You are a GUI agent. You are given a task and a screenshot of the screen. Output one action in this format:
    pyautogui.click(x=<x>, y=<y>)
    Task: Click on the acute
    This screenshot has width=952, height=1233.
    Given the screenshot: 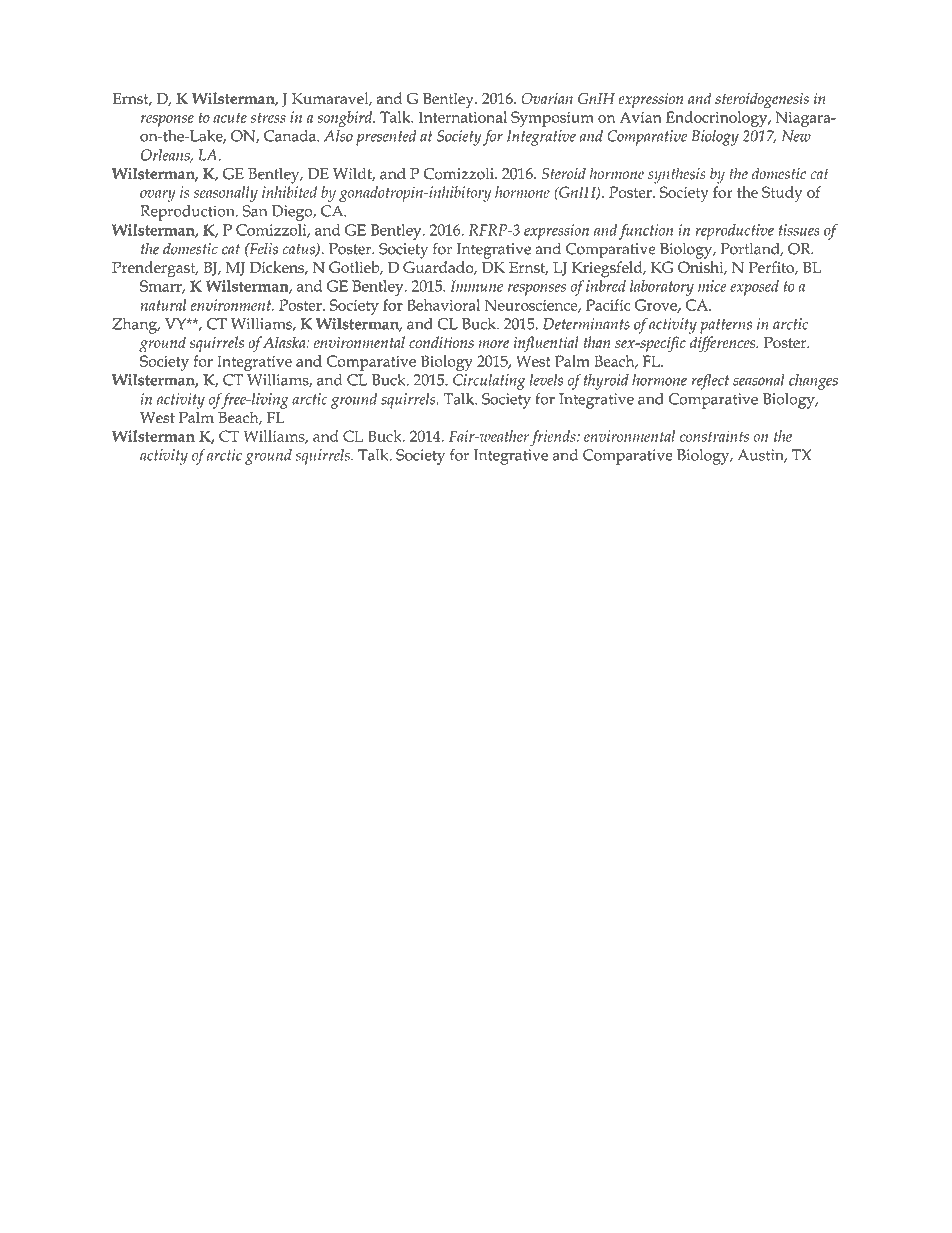 What is the action you would take?
    pyautogui.click(x=230, y=117)
